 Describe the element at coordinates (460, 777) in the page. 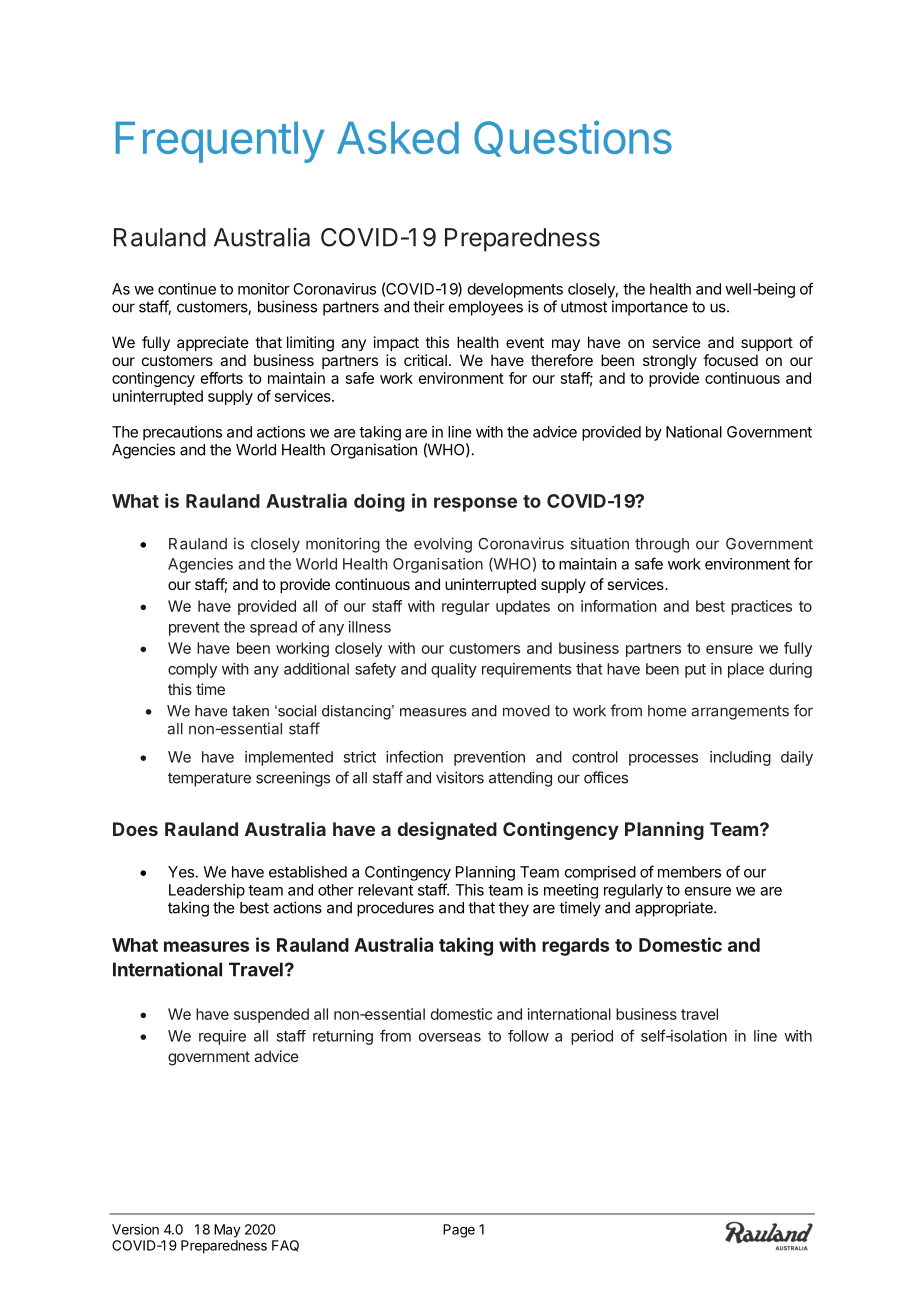

I see `visitors` at that location.
